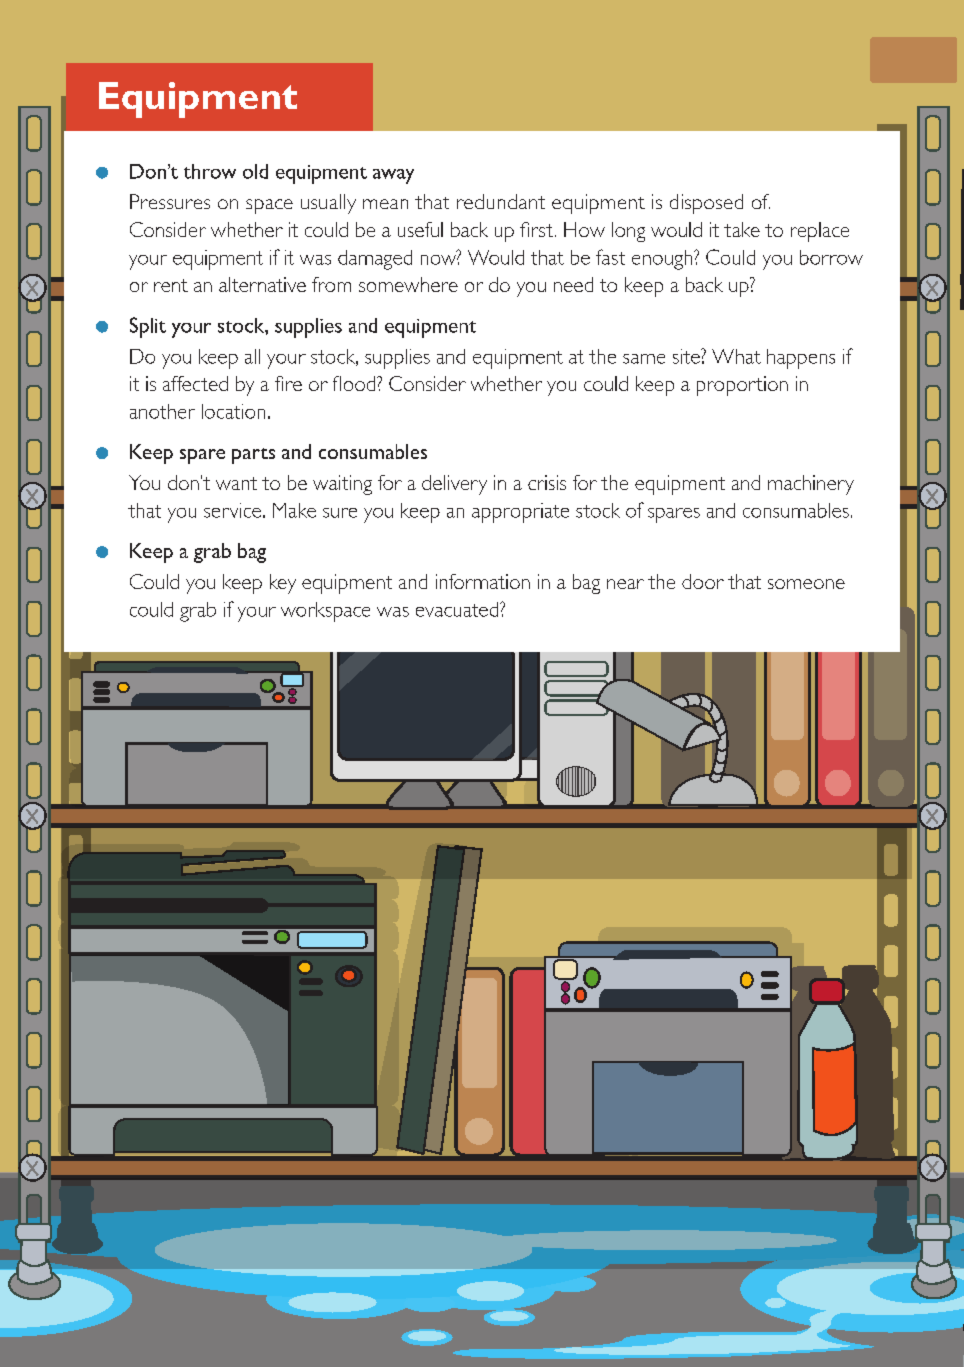 Image resolution: width=964 pixels, height=1367 pixels. I want to click on delivery, so click(454, 485).
